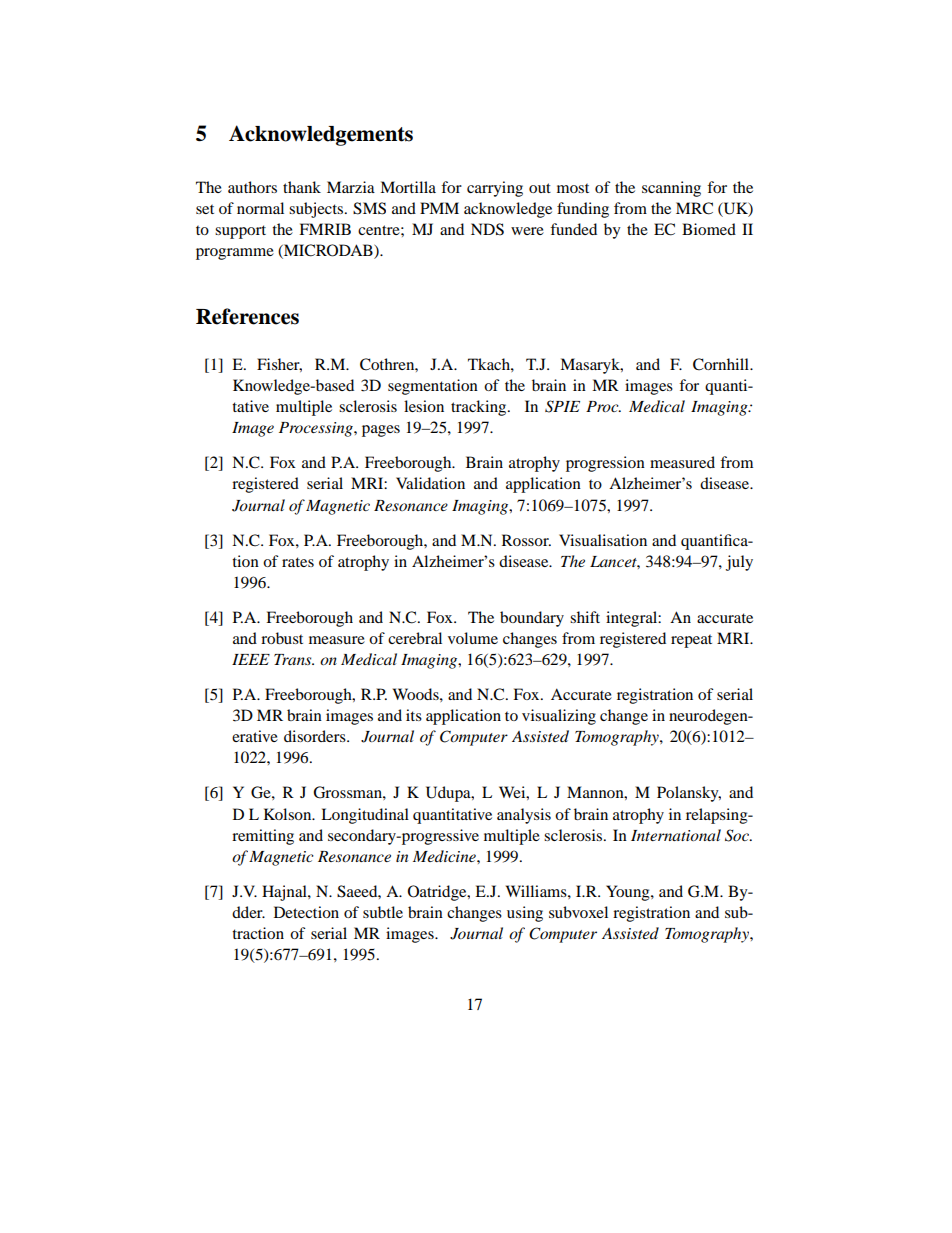 The height and width of the screenshot is (1233, 952). Describe the element at coordinates (383, 912) in the screenshot. I see `subtle` at that location.
